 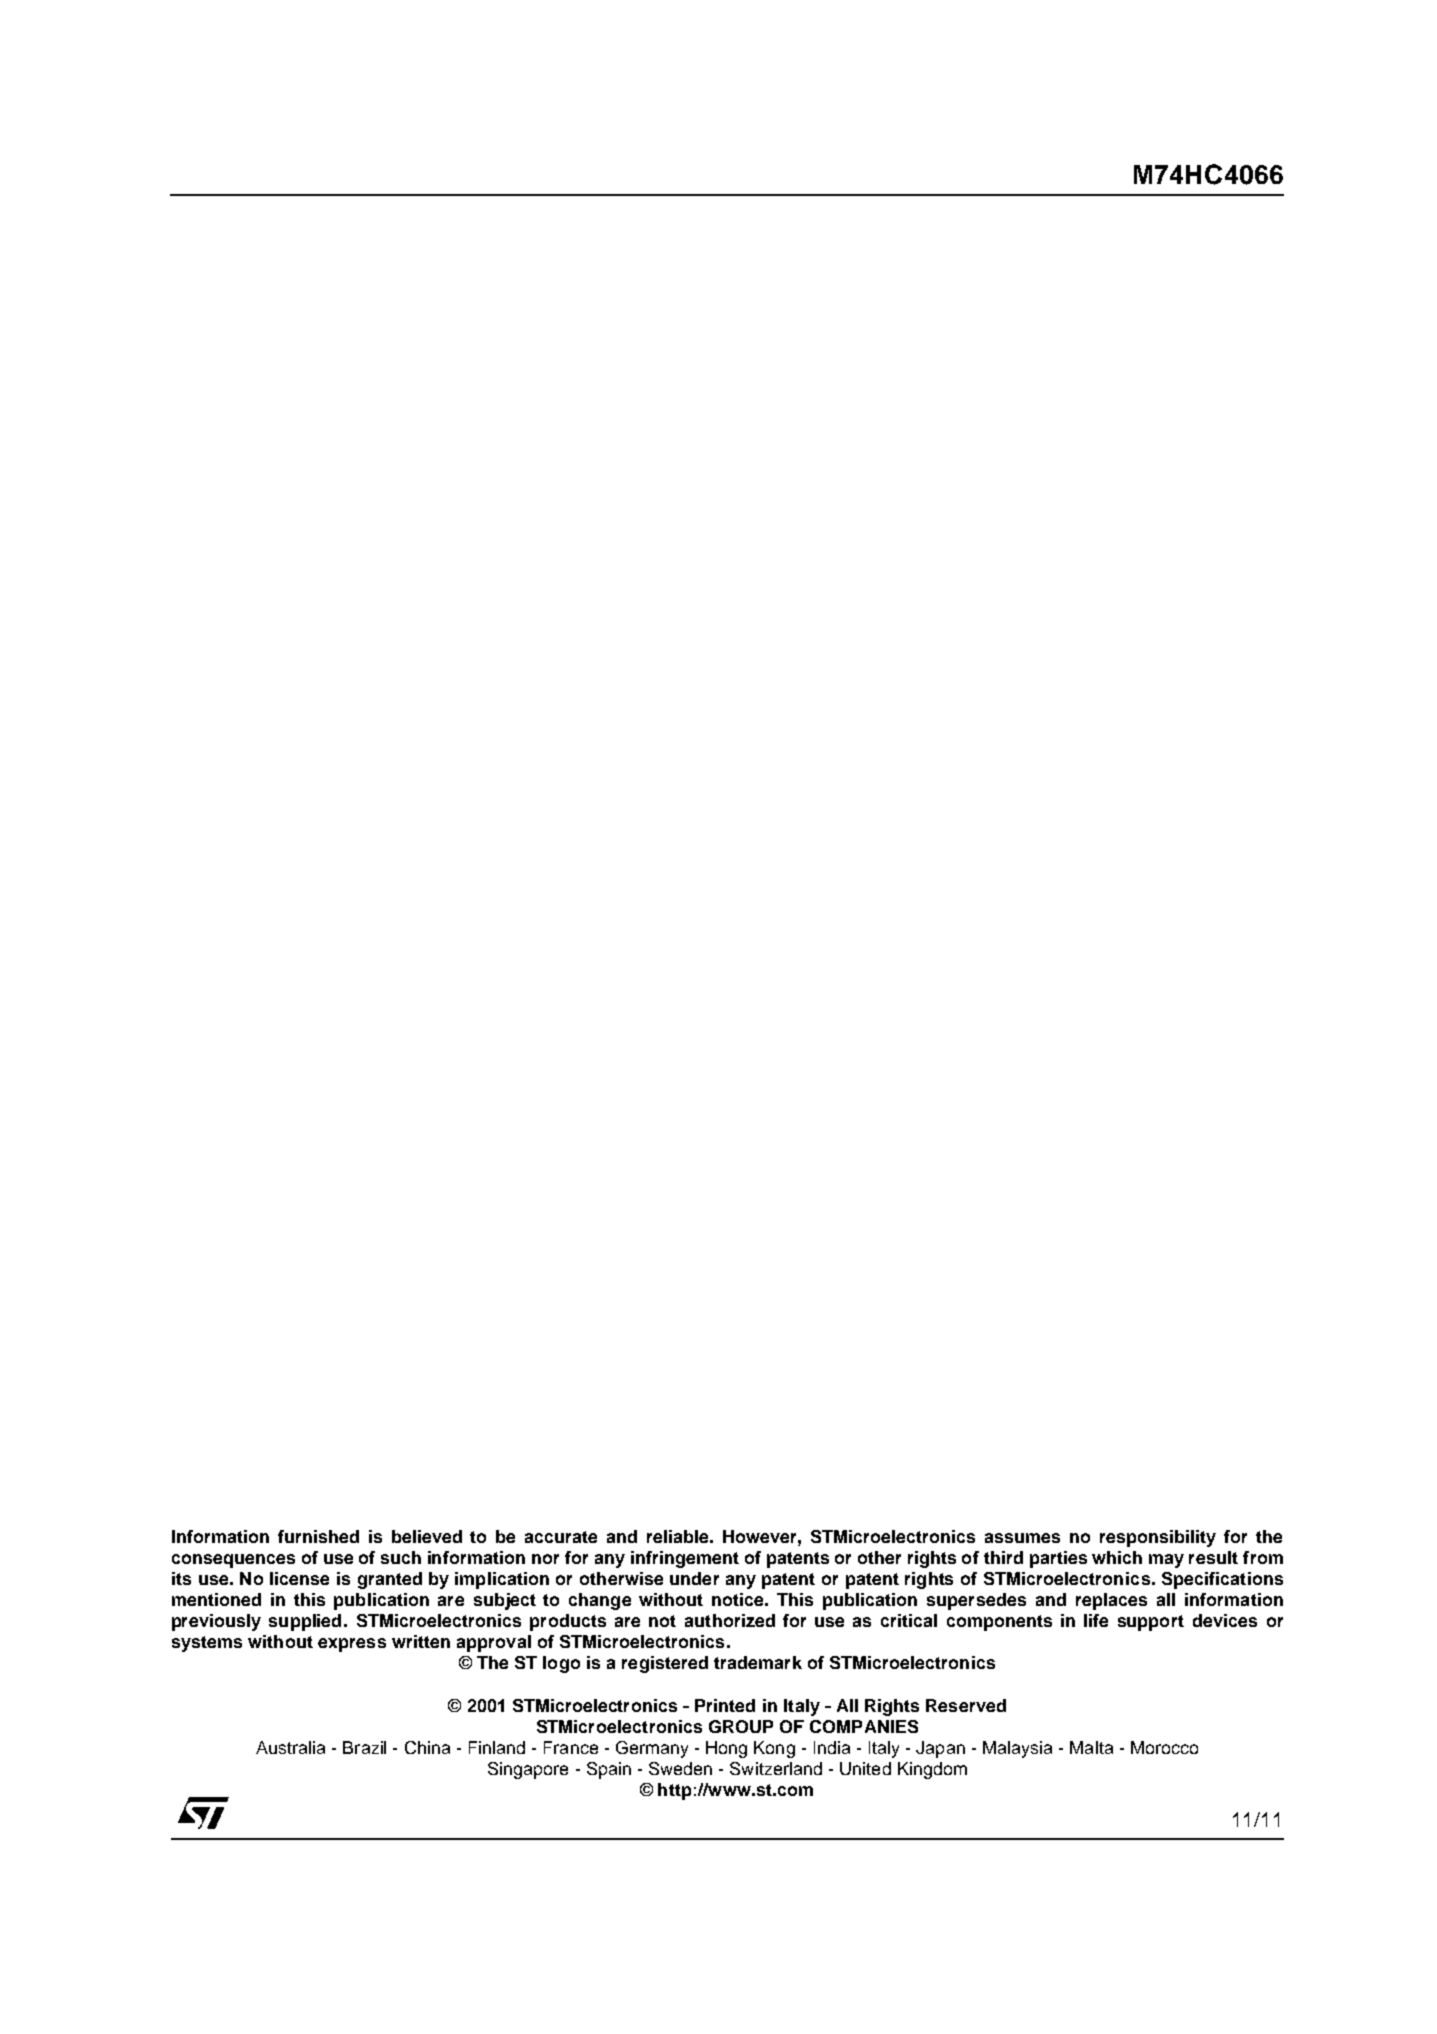 What do you see at coordinates (352, 1645) in the screenshot?
I see `express` at bounding box center [352, 1645].
